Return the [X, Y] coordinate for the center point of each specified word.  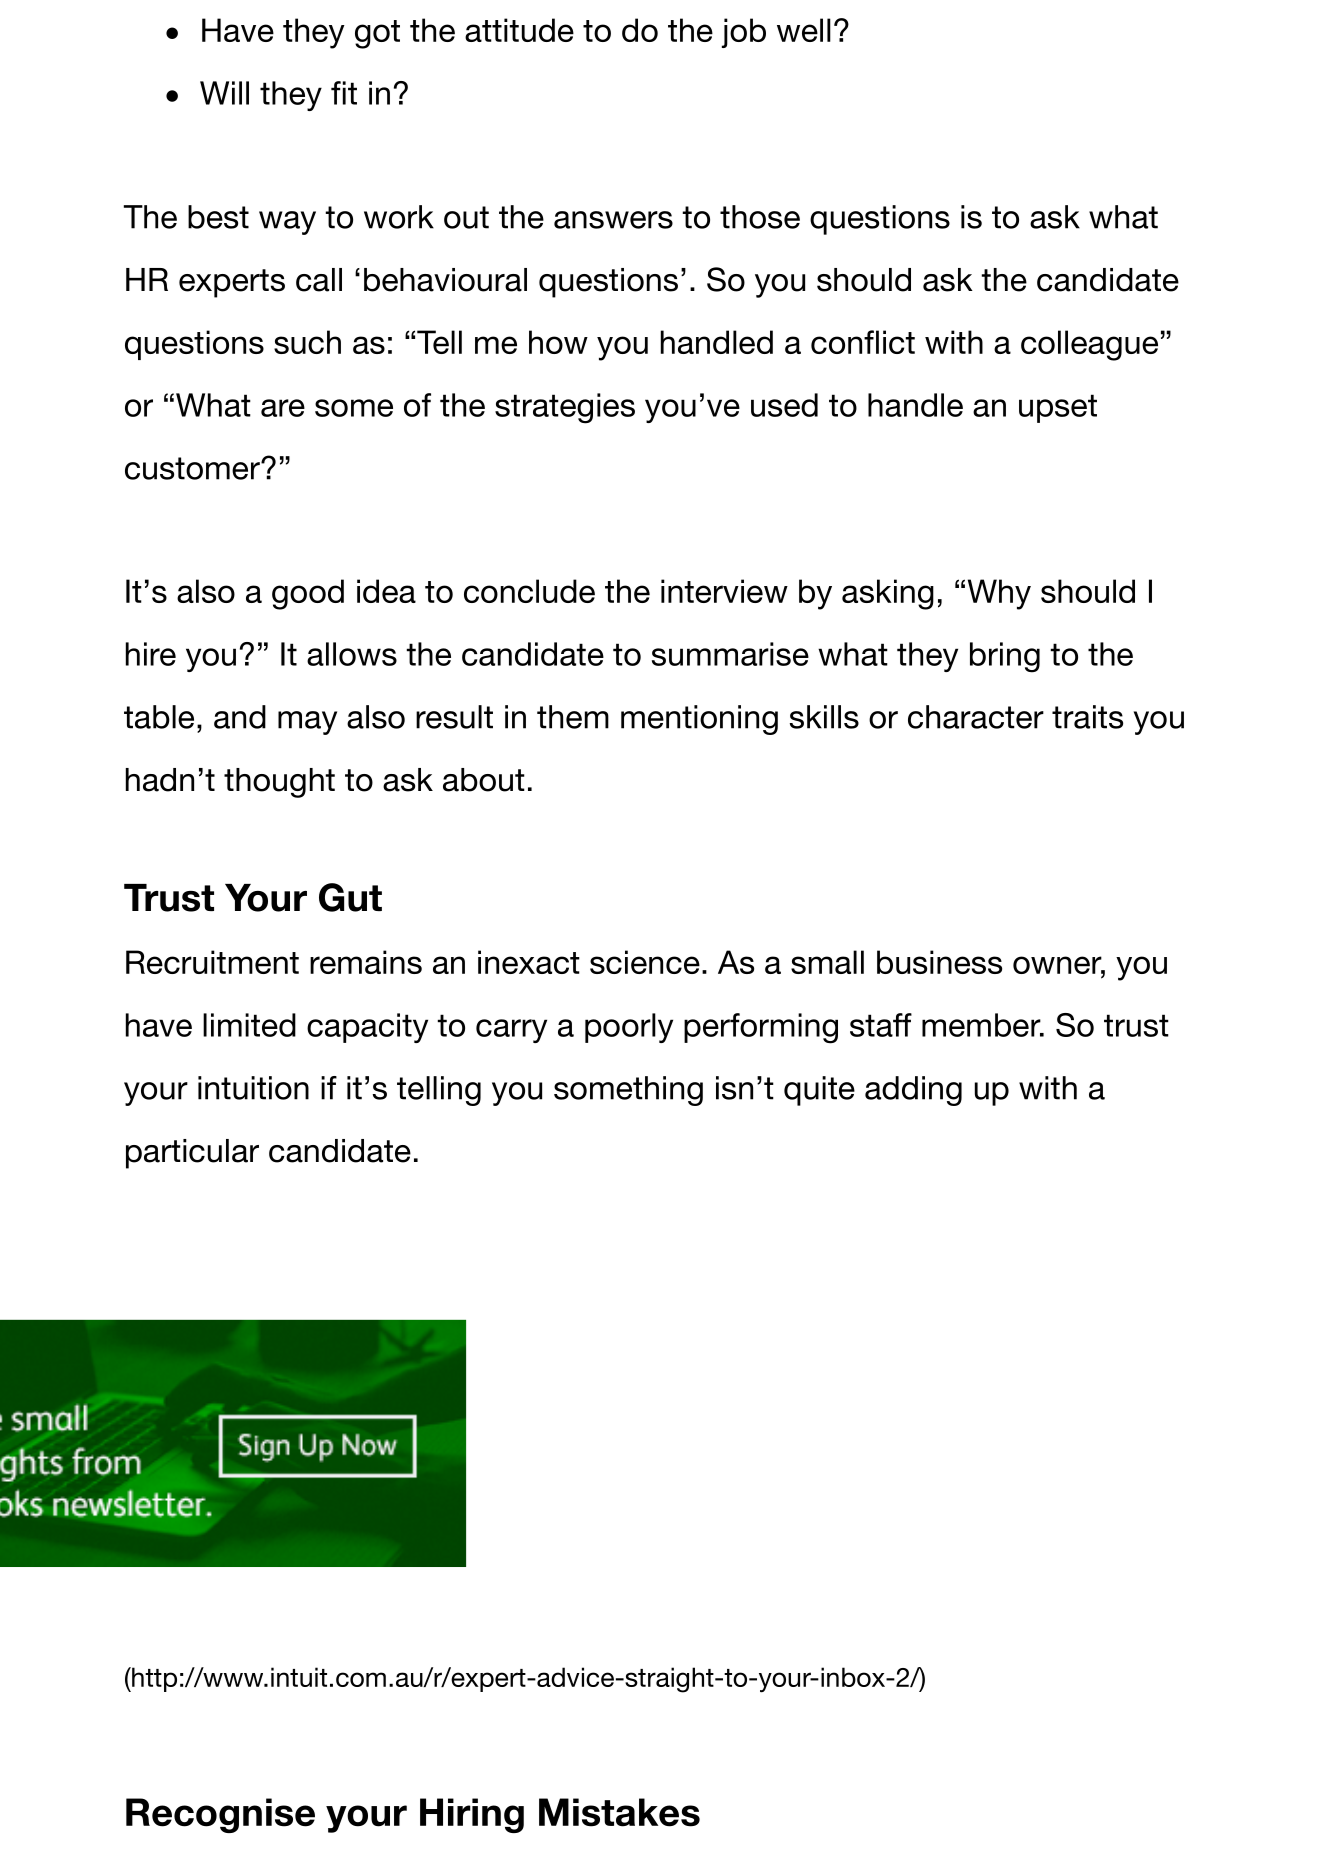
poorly [629, 1028]
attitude [519, 30]
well [804, 30]
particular [192, 1154]
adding [913, 1091]
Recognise [220, 1815]
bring [1005, 657]
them [573, 717]
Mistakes [619, 1812]
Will [224, 93]
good [308, 594]
